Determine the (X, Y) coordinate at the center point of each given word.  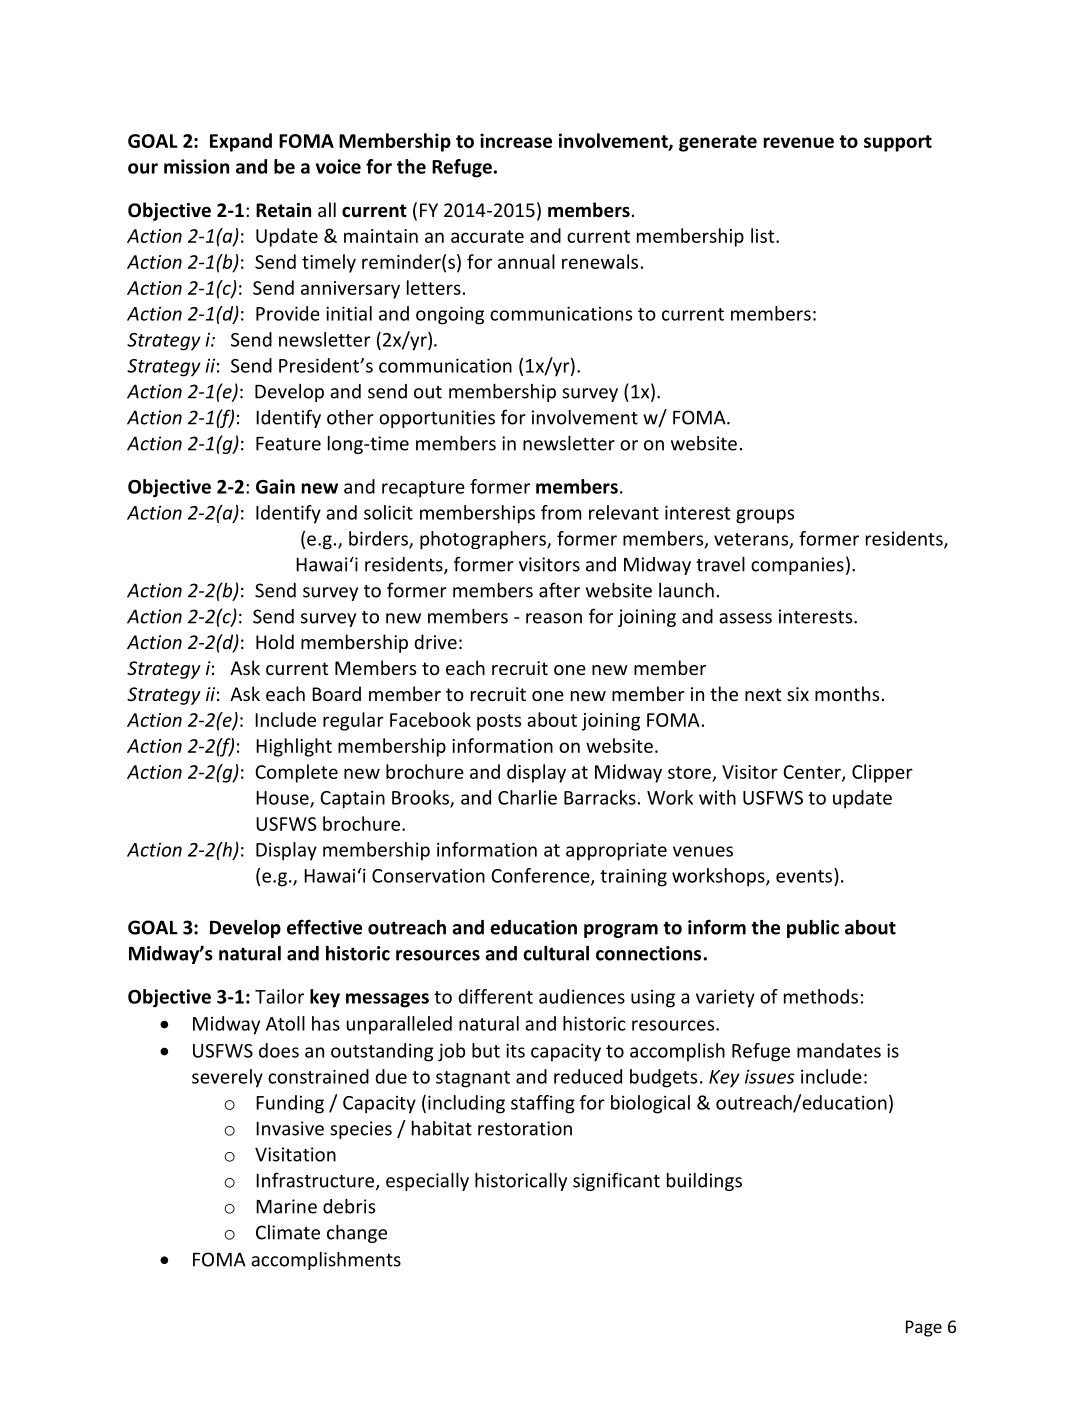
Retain (283, 210)
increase (516, 140)
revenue (799, 142)
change (357, 1234)
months (847, 693)
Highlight (294, 747)
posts (499, 722)
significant (616, 1181)
